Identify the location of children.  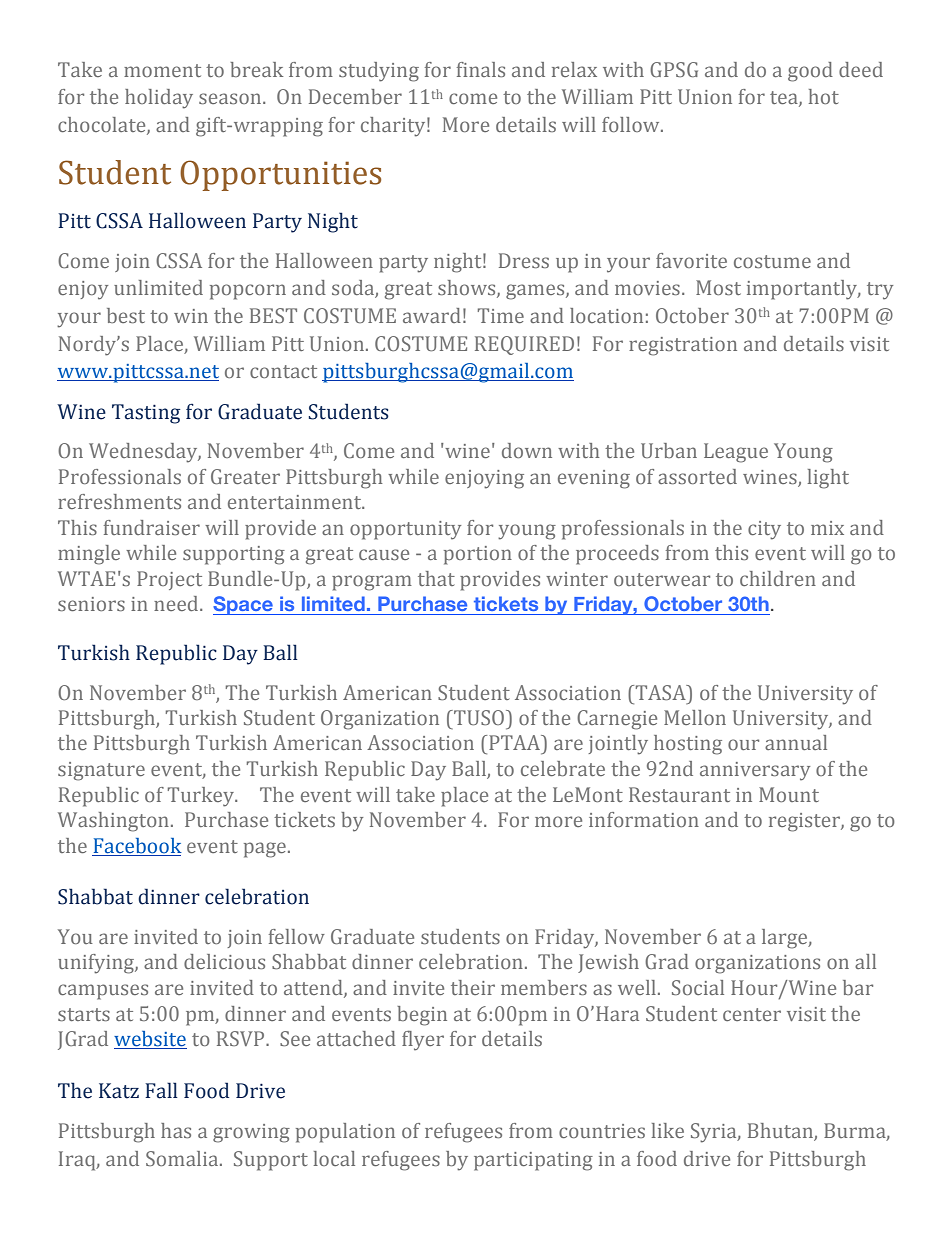
(778, 578).
